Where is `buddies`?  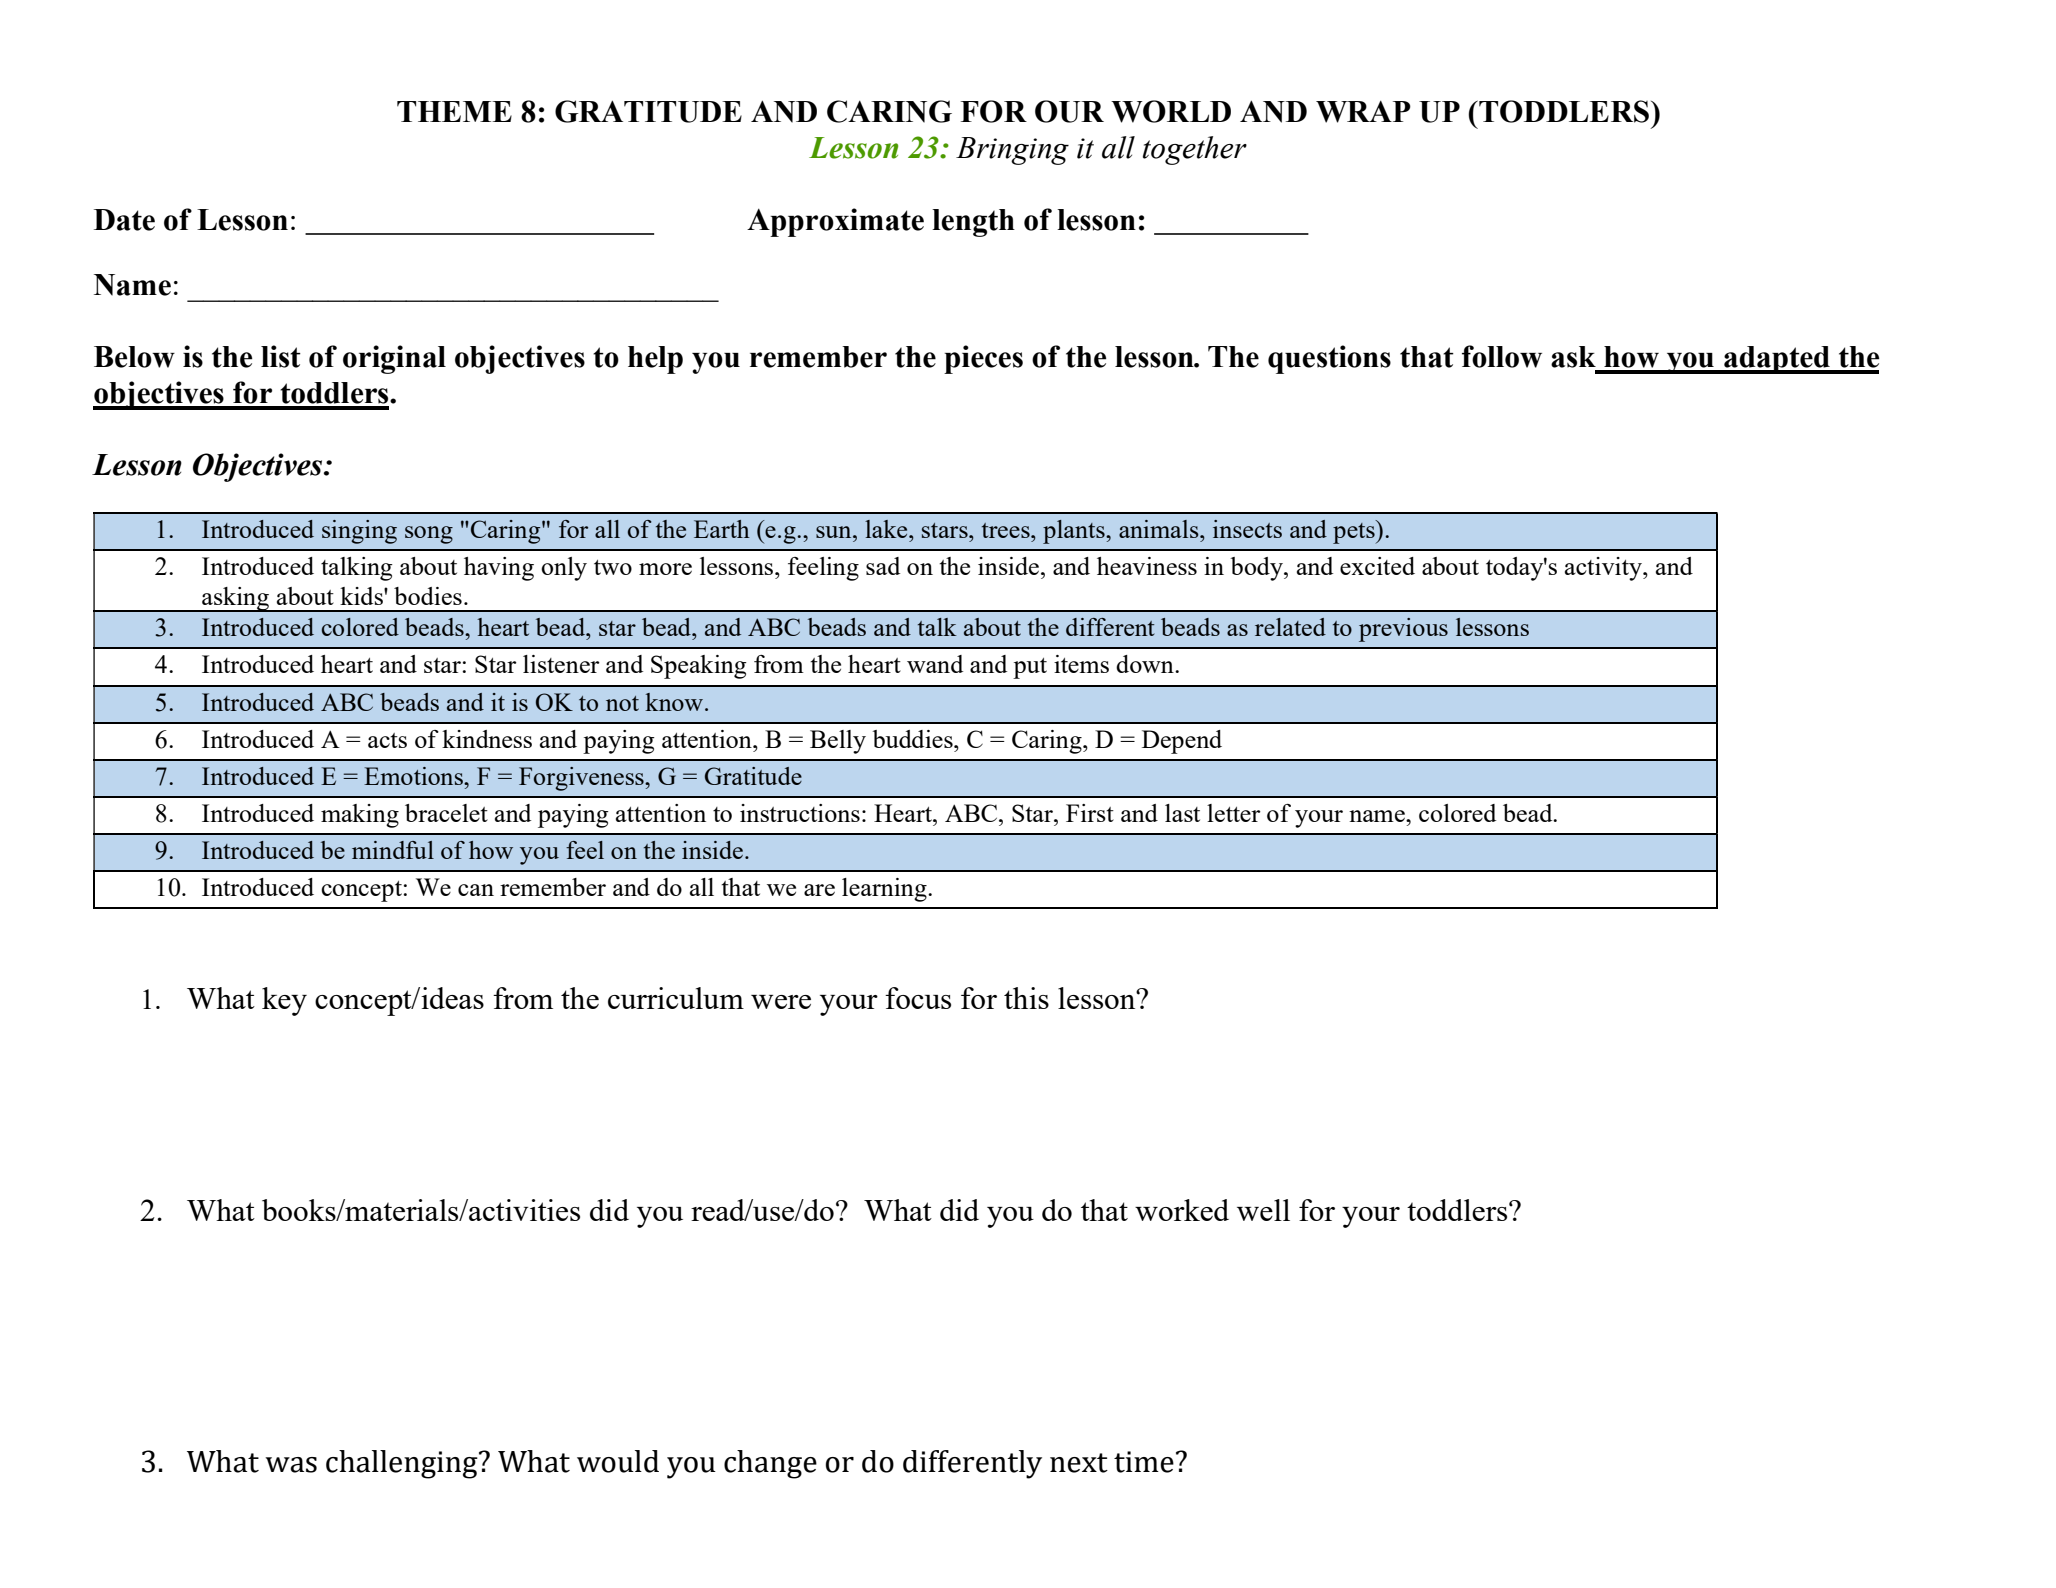 buddies is located at coordinates (913, 739).
